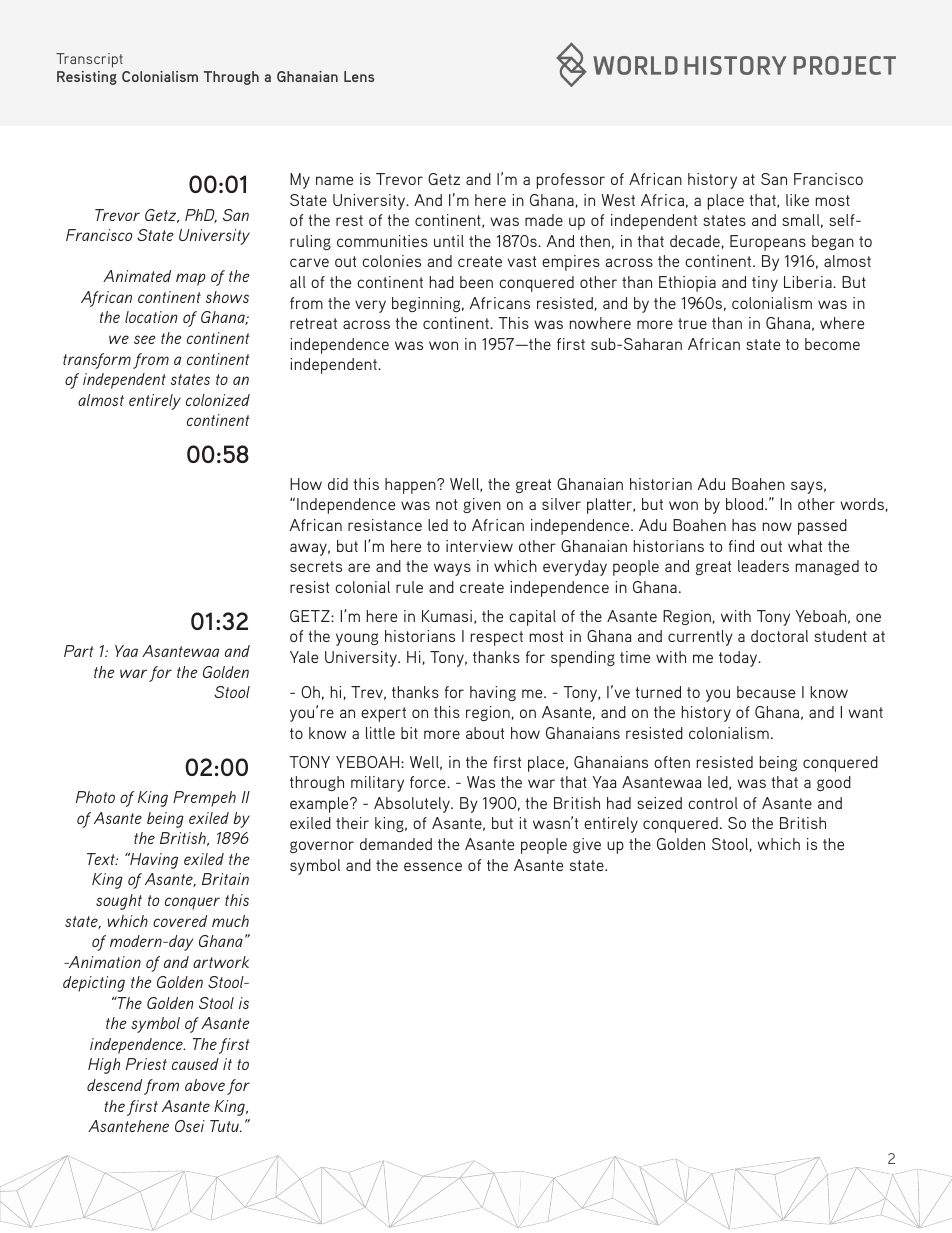  Describe the element at coordinates (797, 200) in the image. I see `like` at that location.
